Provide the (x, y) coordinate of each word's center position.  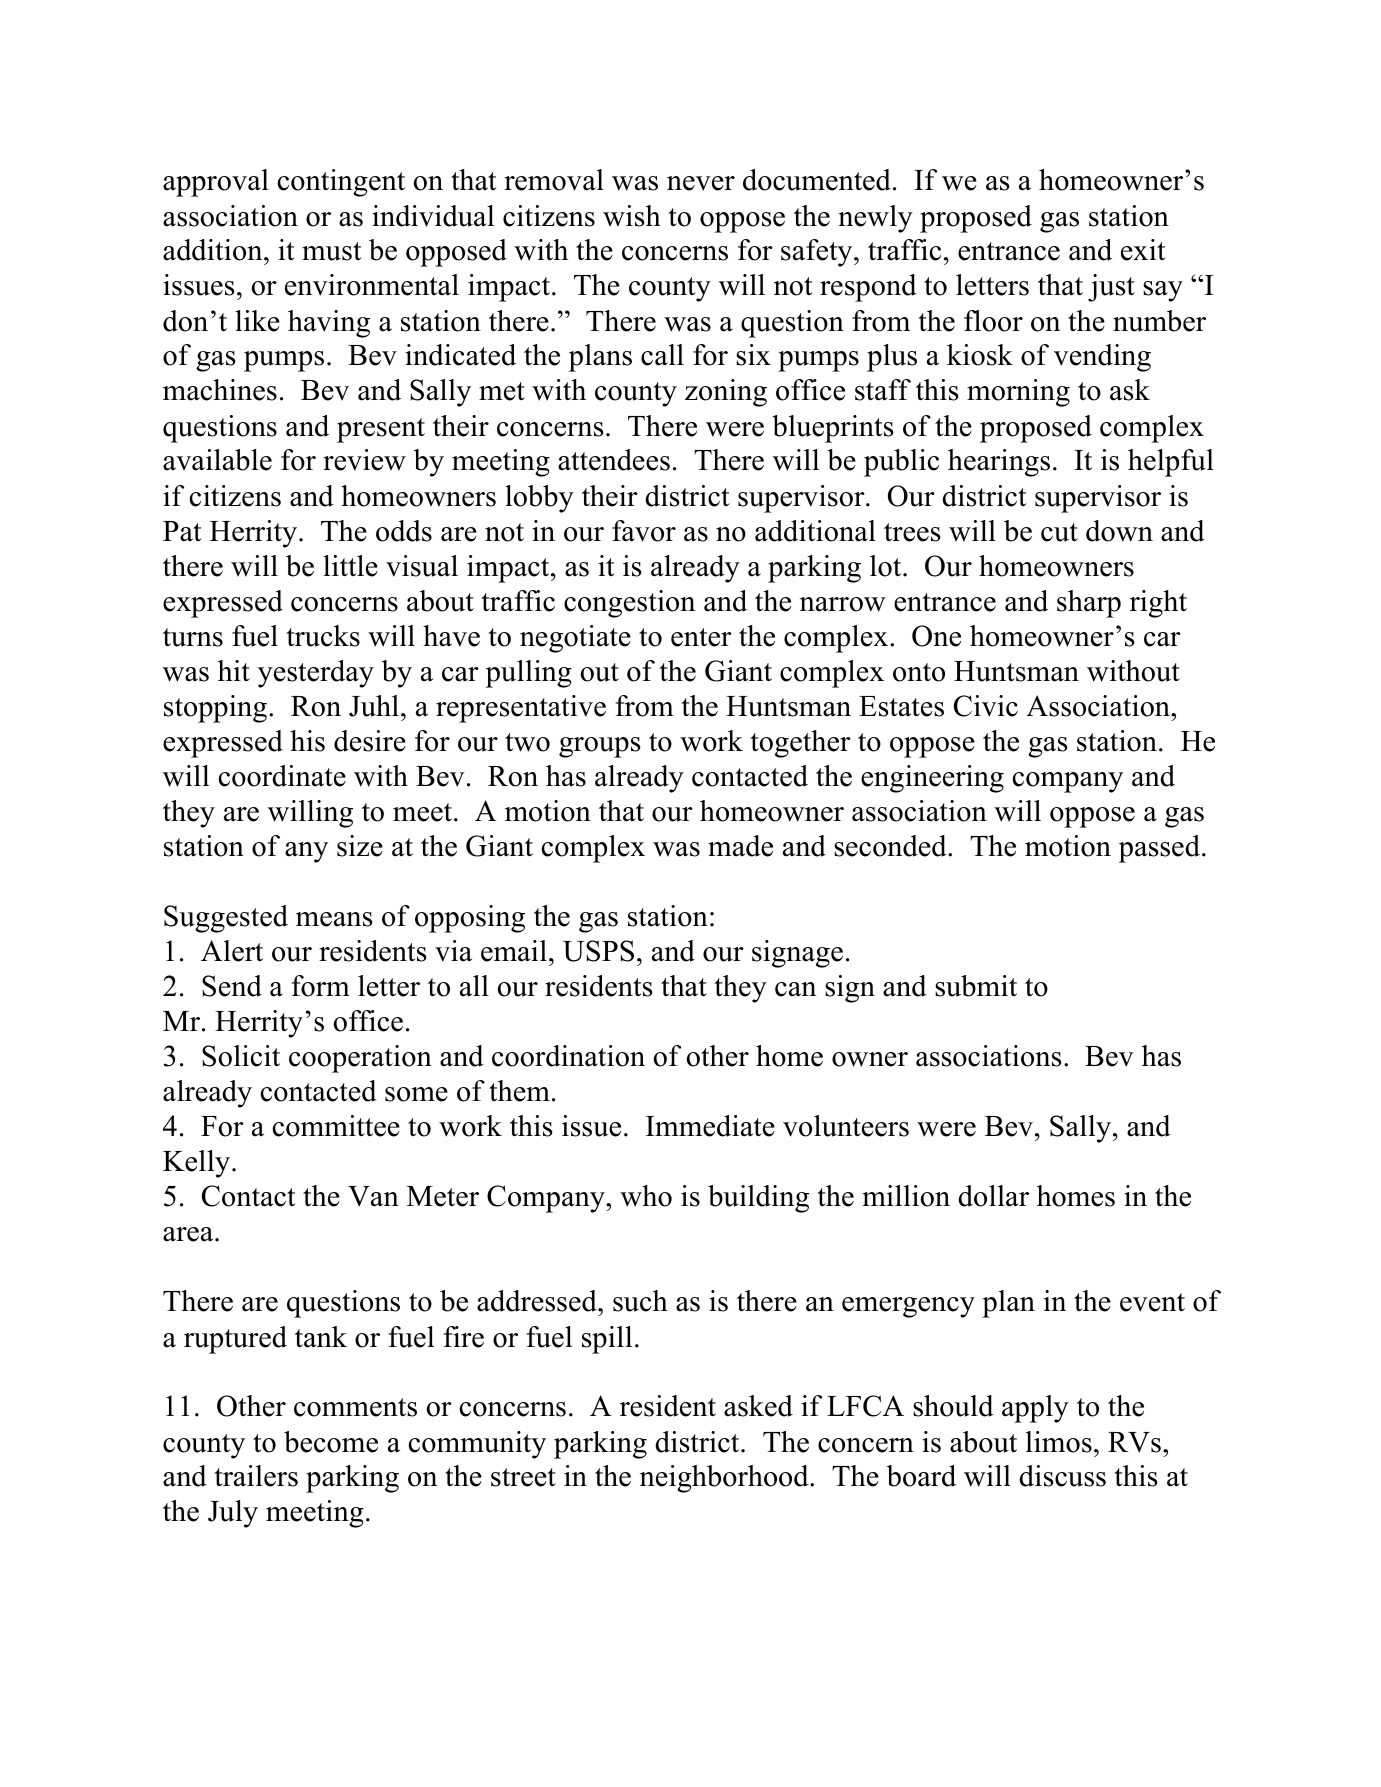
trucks (323, 636)
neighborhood (725, 1479)
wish (632, 216)
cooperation (360, 1059)
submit (976, 986)
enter (701, 637)
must (332, 251)
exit (1143, 250)
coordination (568, 1056)
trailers (256, 1476)
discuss (1062, 1476)
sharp (1089, 604)
